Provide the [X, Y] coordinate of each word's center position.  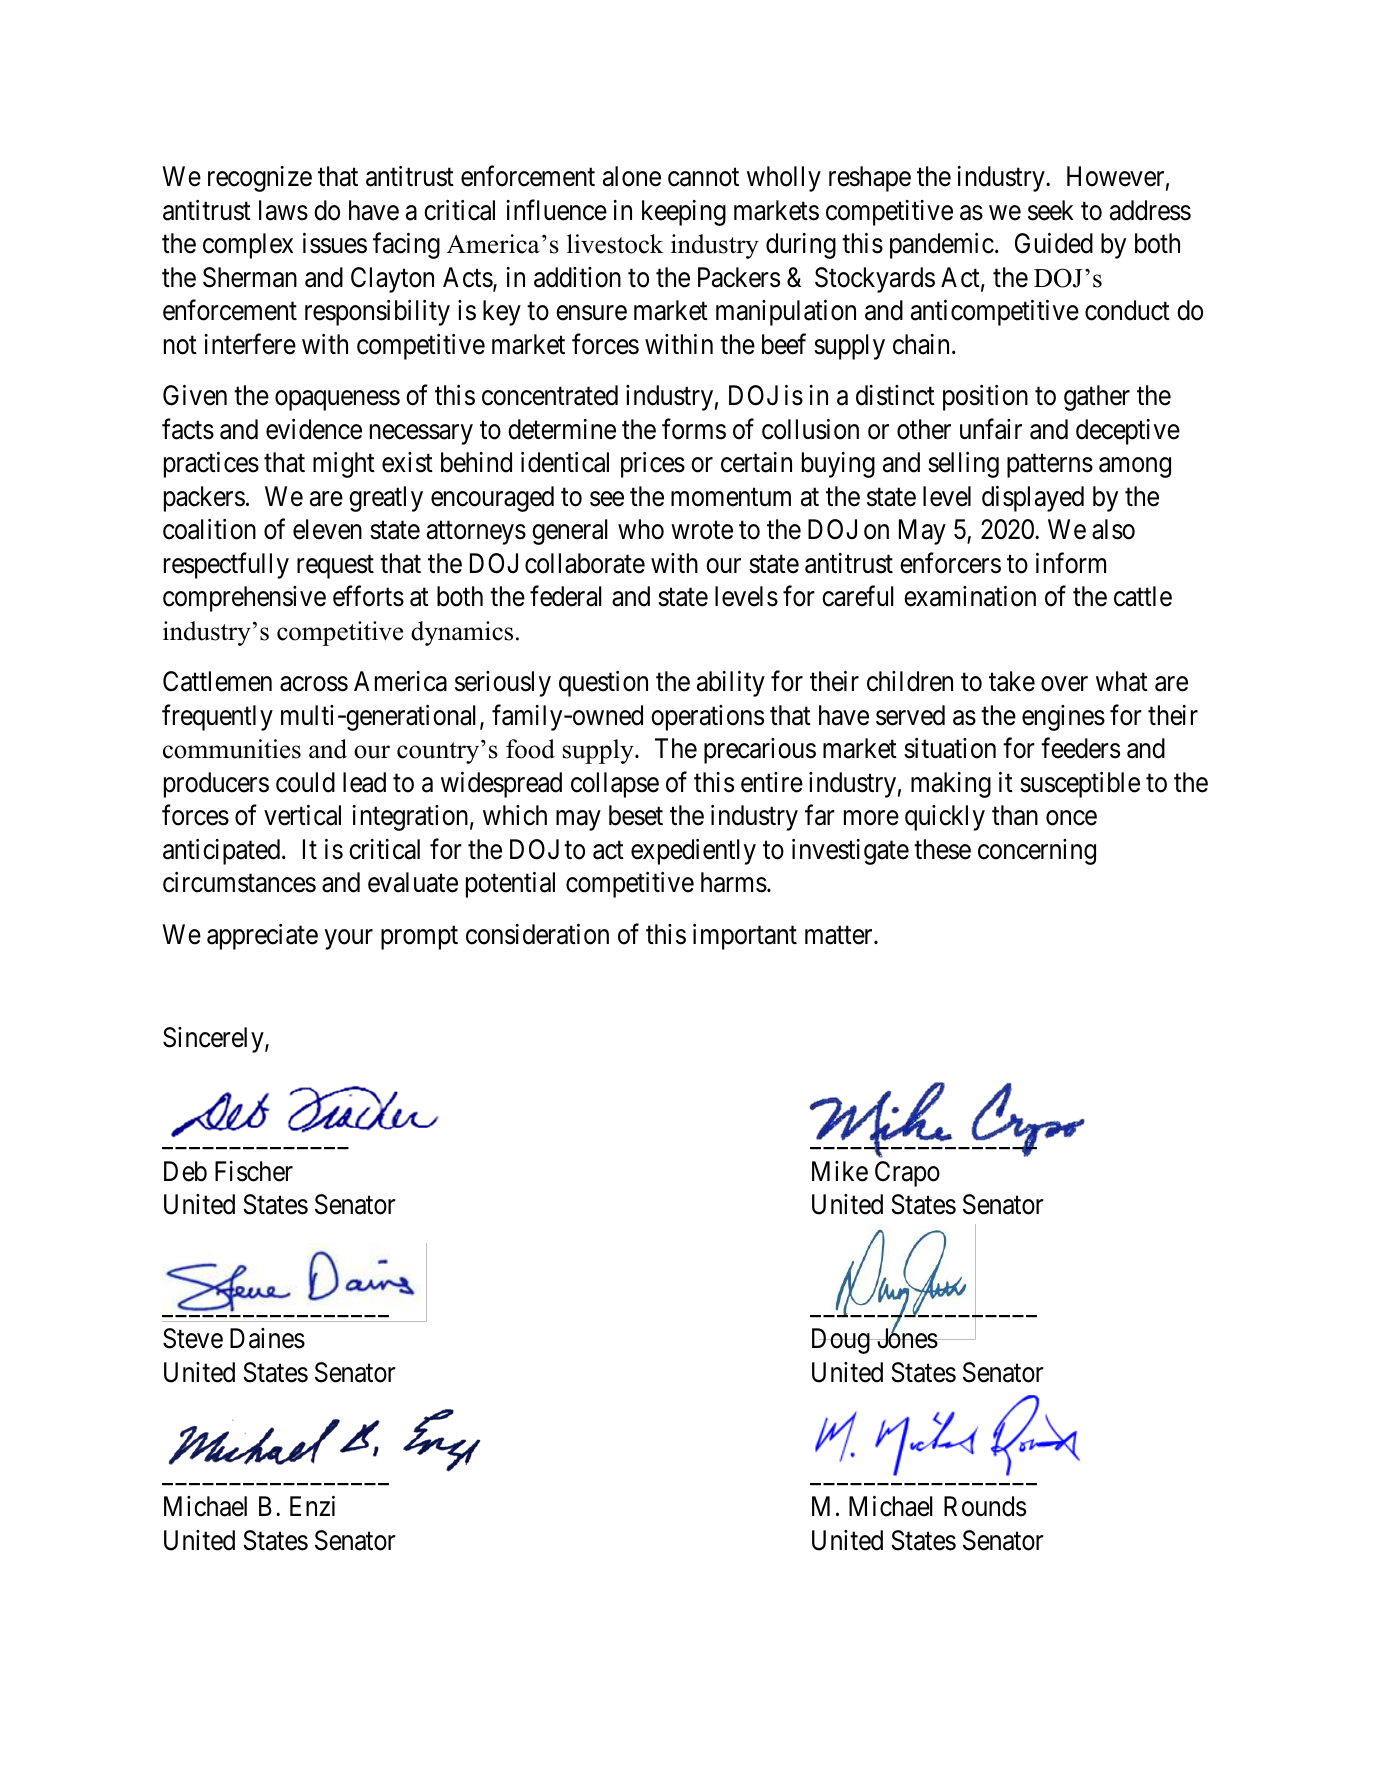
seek [1051, 210]
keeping [684, 213]
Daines [267, 1338]
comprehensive [244, 599]
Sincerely [214, 1040]
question [603, 684]
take [1012, 681]
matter [840, 935]
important [745, 937]
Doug [842, 1341]
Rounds [985, 1506]
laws [283, 210]
